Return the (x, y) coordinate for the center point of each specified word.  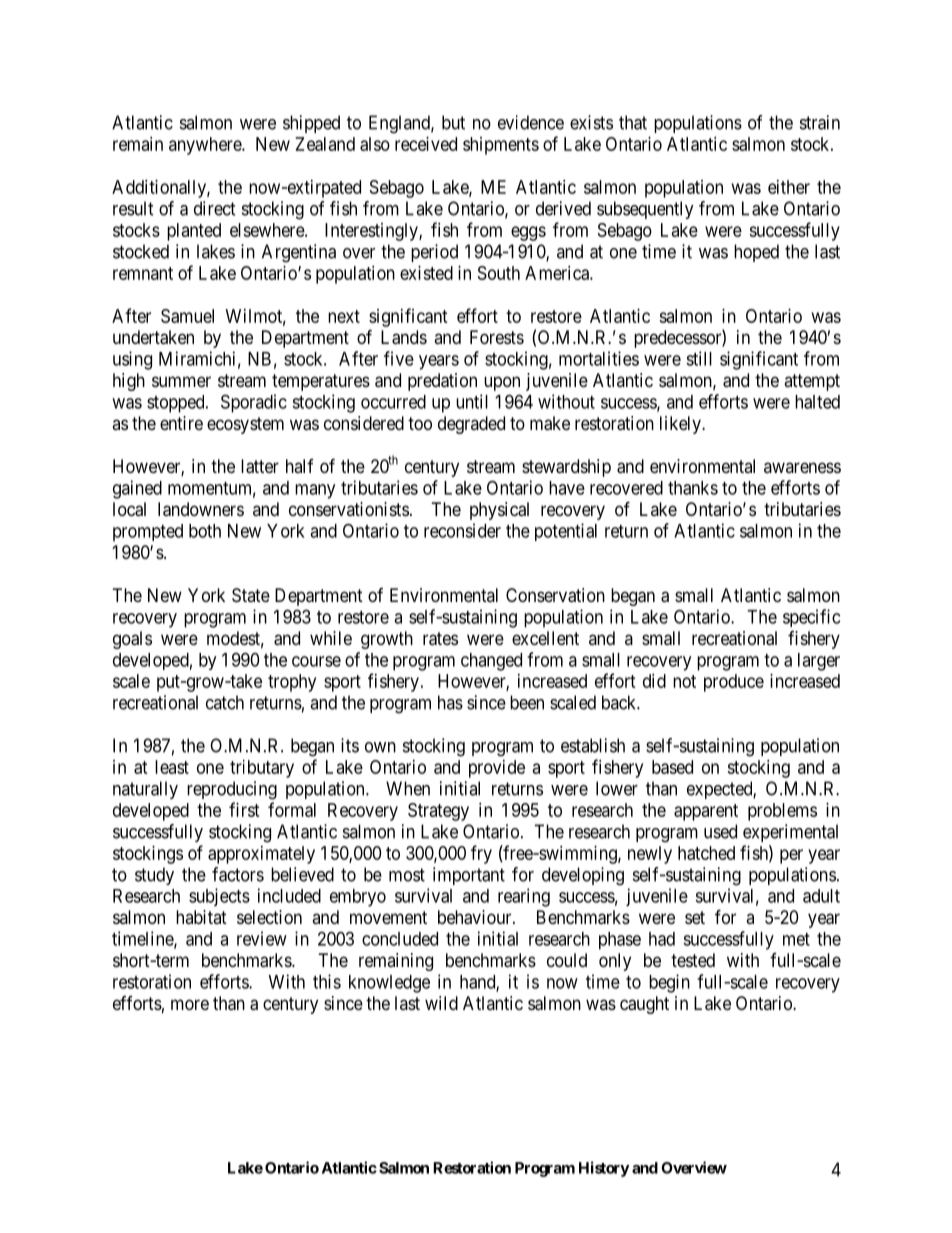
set (695, 917)
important (469, 876)
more (190, 1004)
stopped (177, 404)
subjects (219, 897)
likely (681, 425)
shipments (501, 146)
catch (225, 702)
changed (491, 662)
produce (734, 683)
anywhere (206, 146)
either (789, 187)
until (472, 401)
